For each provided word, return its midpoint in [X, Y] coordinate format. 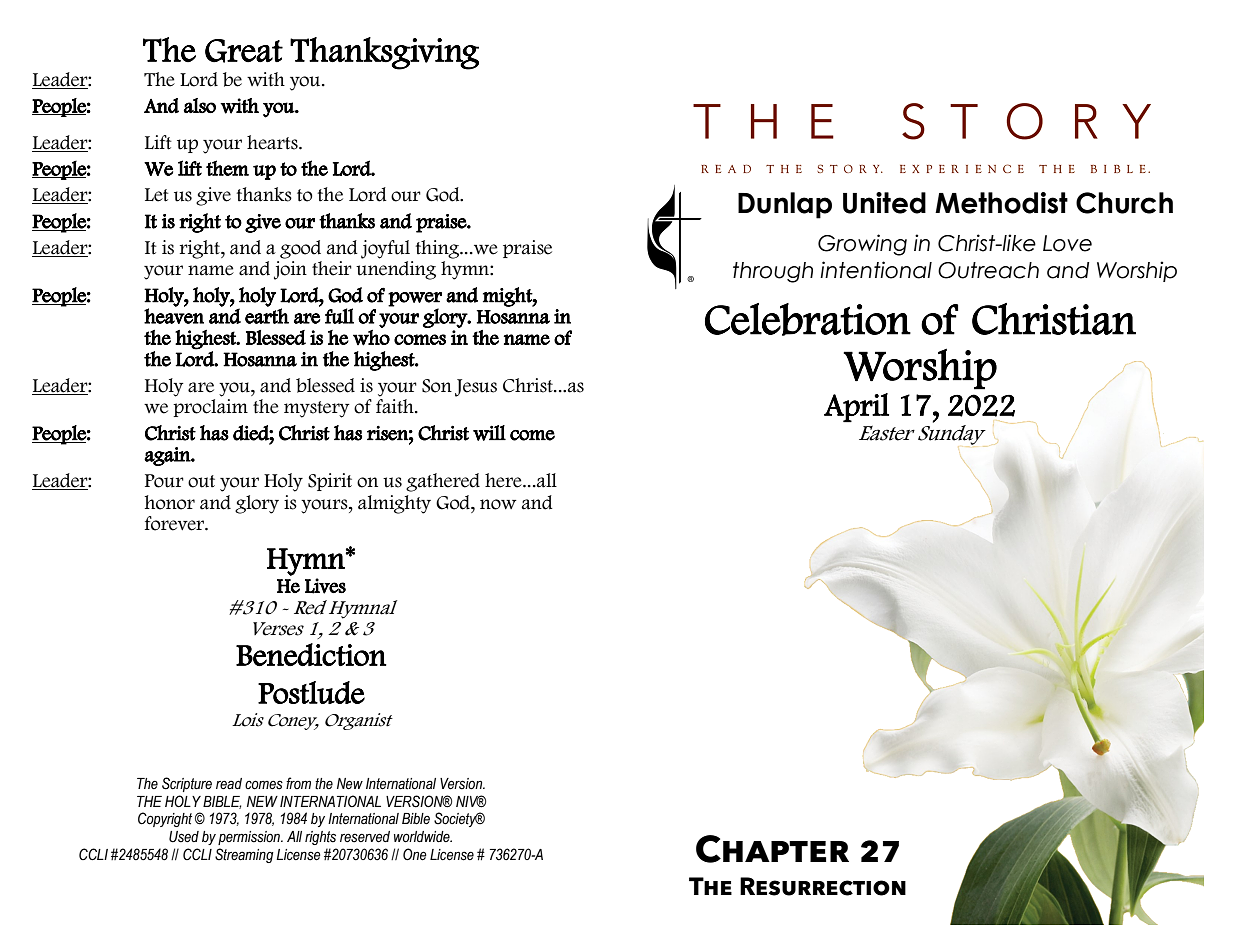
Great [244, 51]
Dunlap [785, 205]
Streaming [244, 855]
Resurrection [823, 886]
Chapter [772, 849]
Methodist [1001, 203]
